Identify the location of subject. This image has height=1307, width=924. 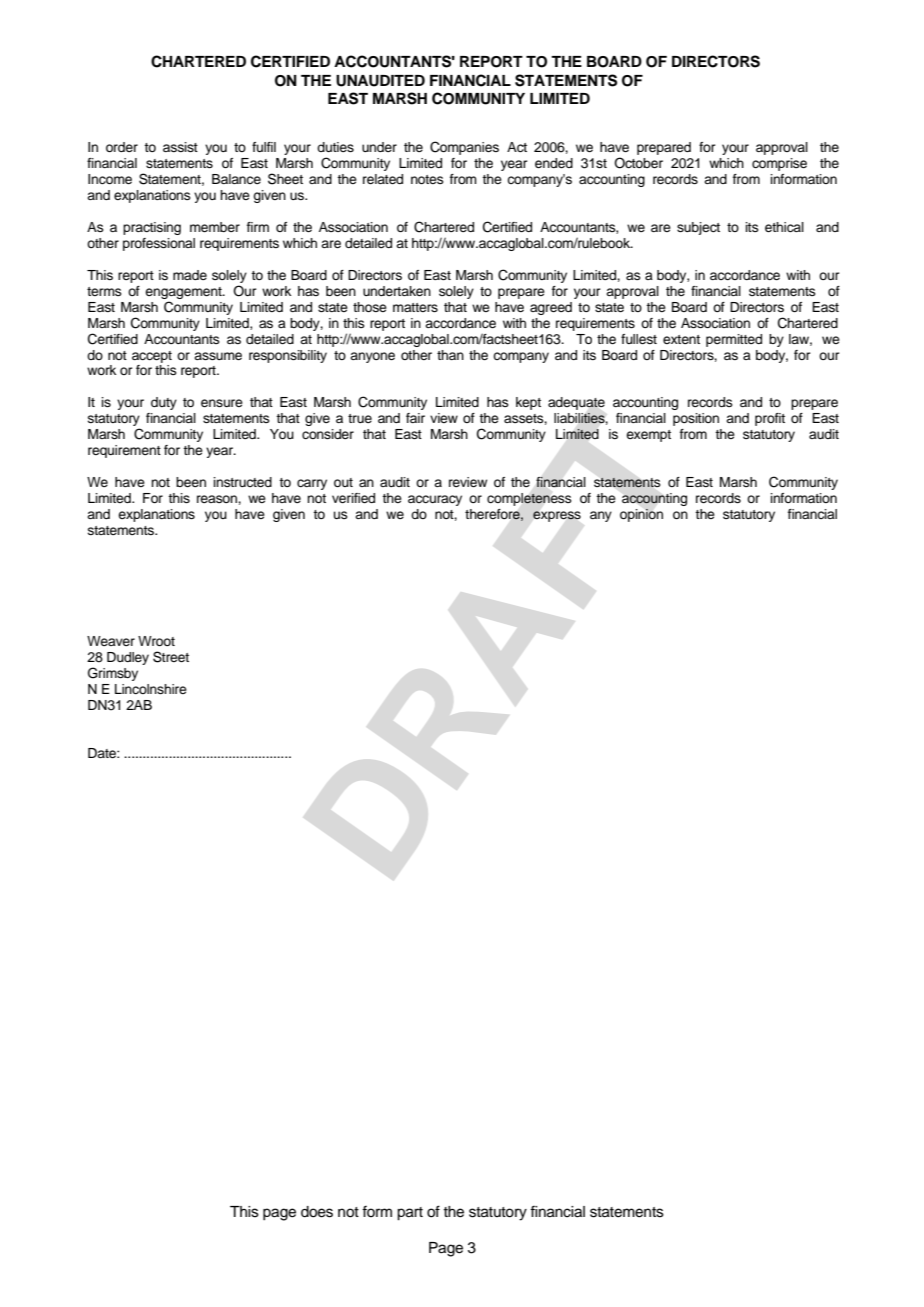
(698, 228).
